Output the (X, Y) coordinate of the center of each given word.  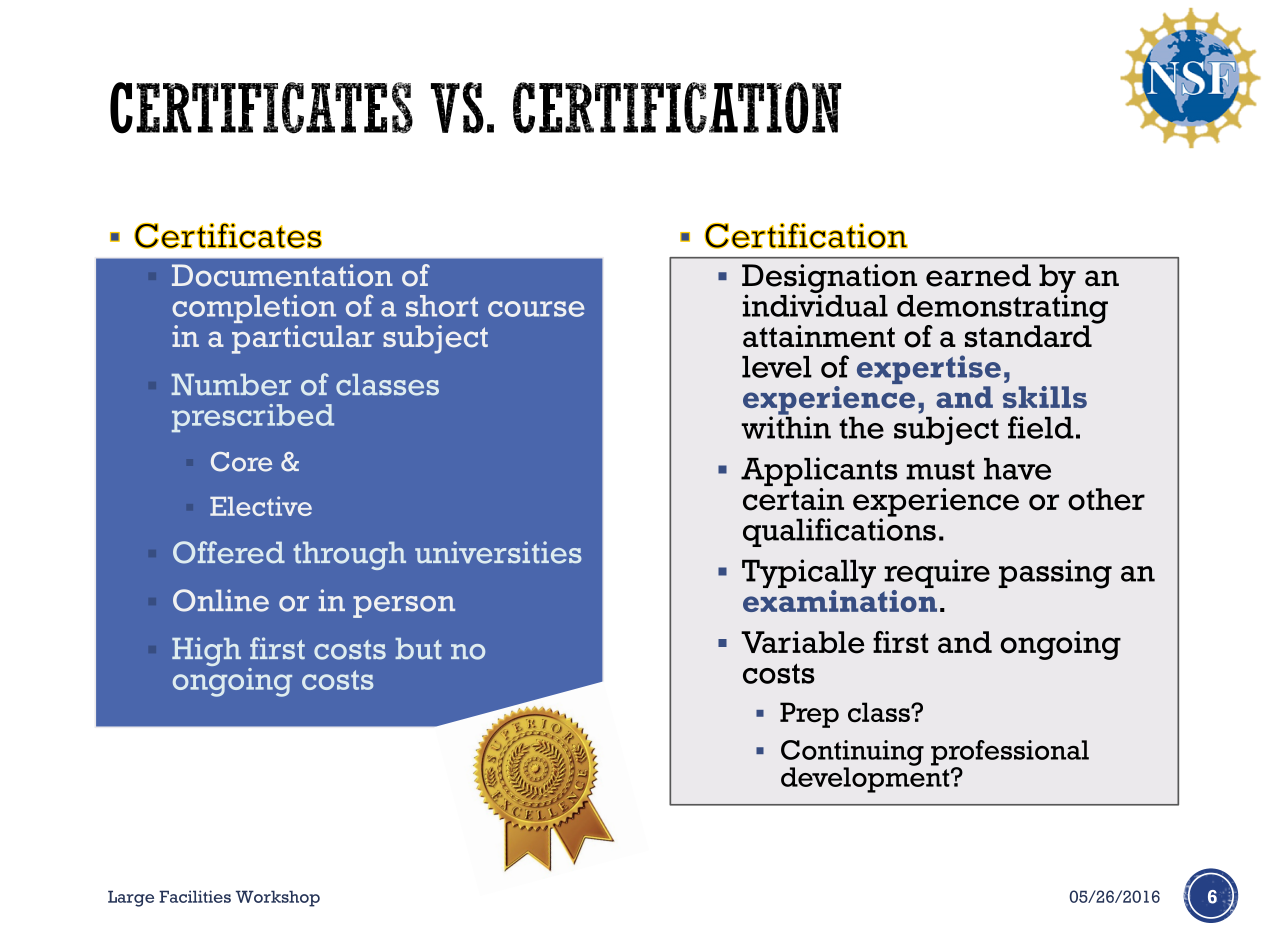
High (206, 651)
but (418, 649)
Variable (802, 642)
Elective (261, 506)
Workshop (278, 898)
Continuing (852, 754)
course (536, 309)
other (1106, 499)
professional (1010, 754)
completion (255, 310)
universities (498, 552)
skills (1045, 397)
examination (840, 599)
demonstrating (1002, 309)
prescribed (253, 418)
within (786, 426)
